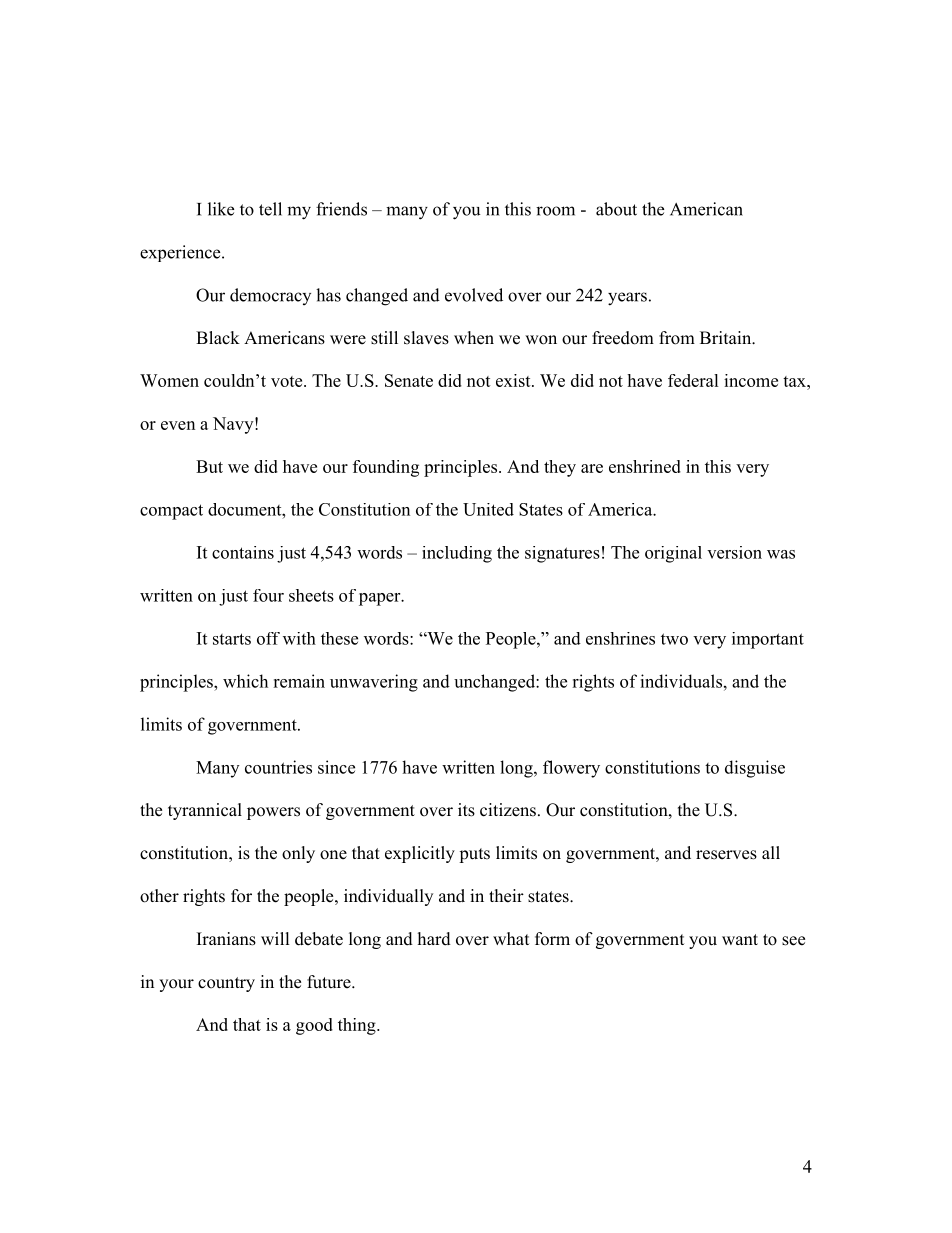  Describe the element at coordinates (674, 639) in the page. I see `two` at that location.
